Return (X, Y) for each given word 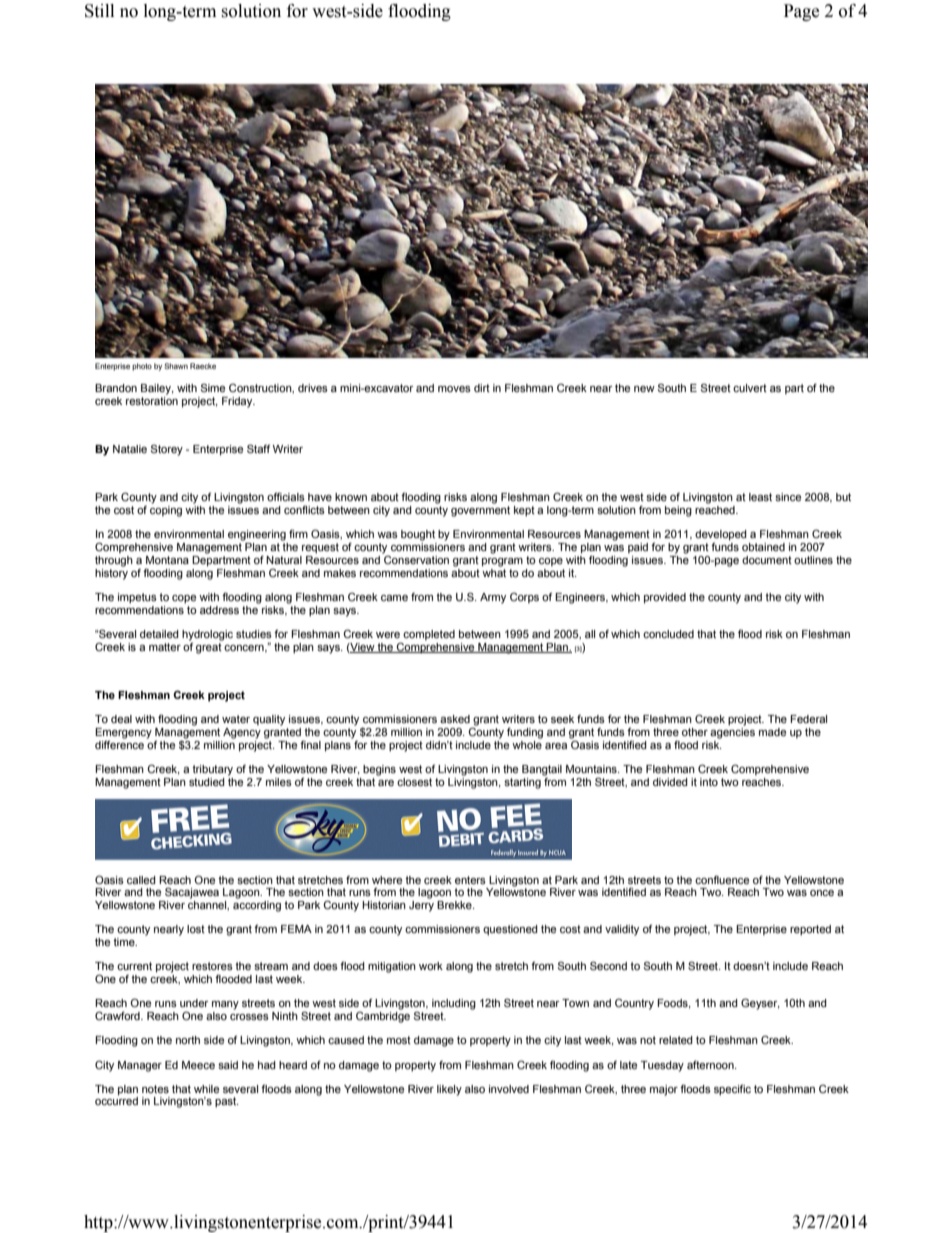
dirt (482, 388)
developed (721, 536)
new (644, 389)
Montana (167, 560)
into (709, 782)
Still (99, 11)
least (760, 497)
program (502, 562)
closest (414, 782)
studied (207, 782)
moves (454, 389)
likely (449, 1090)
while (206, 1089)
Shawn (176, 366)
